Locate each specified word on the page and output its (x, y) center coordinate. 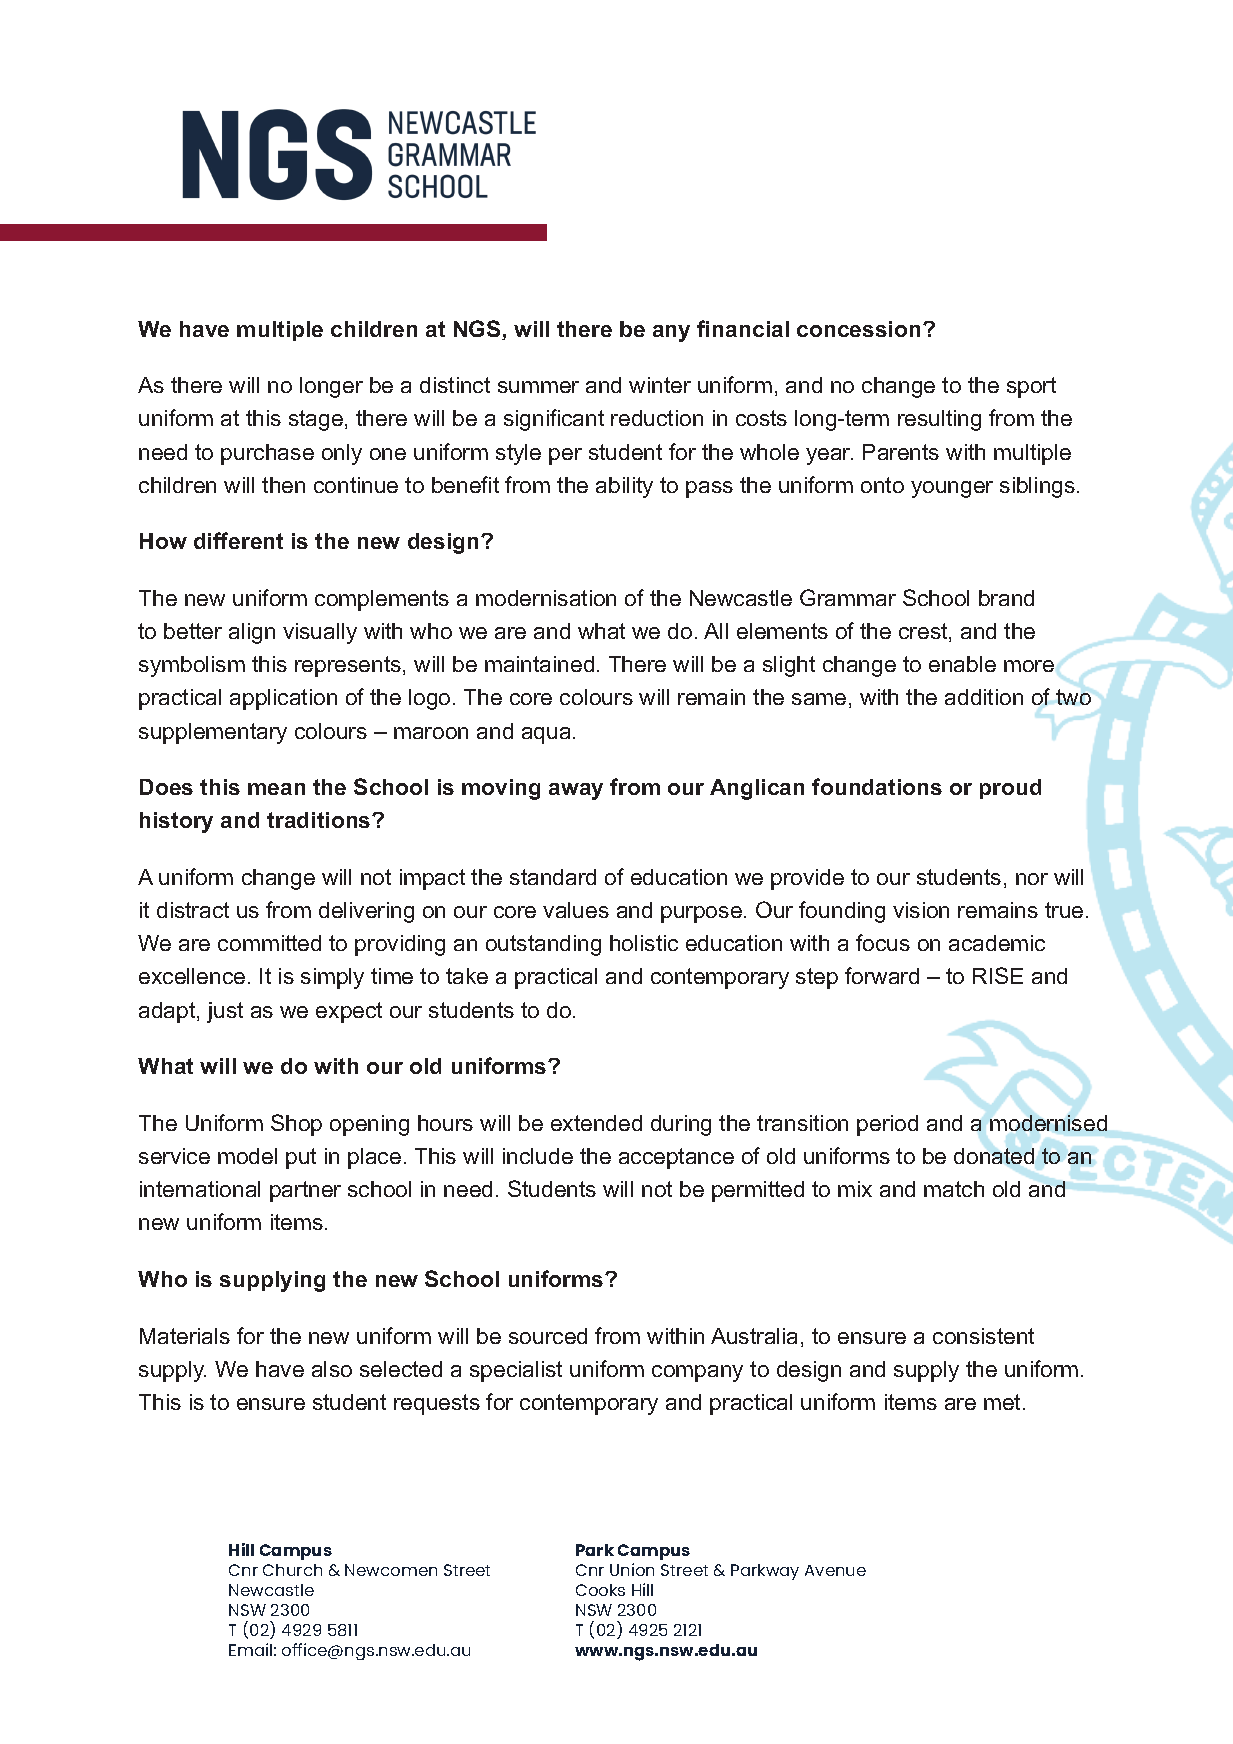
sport (1031, 387)
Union (632, 1569)
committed (269, 943)
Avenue (835, 1570)
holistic (644, 943)
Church (292, 1570)
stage (316, 420)
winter (660, 385)
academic (997, 943)
